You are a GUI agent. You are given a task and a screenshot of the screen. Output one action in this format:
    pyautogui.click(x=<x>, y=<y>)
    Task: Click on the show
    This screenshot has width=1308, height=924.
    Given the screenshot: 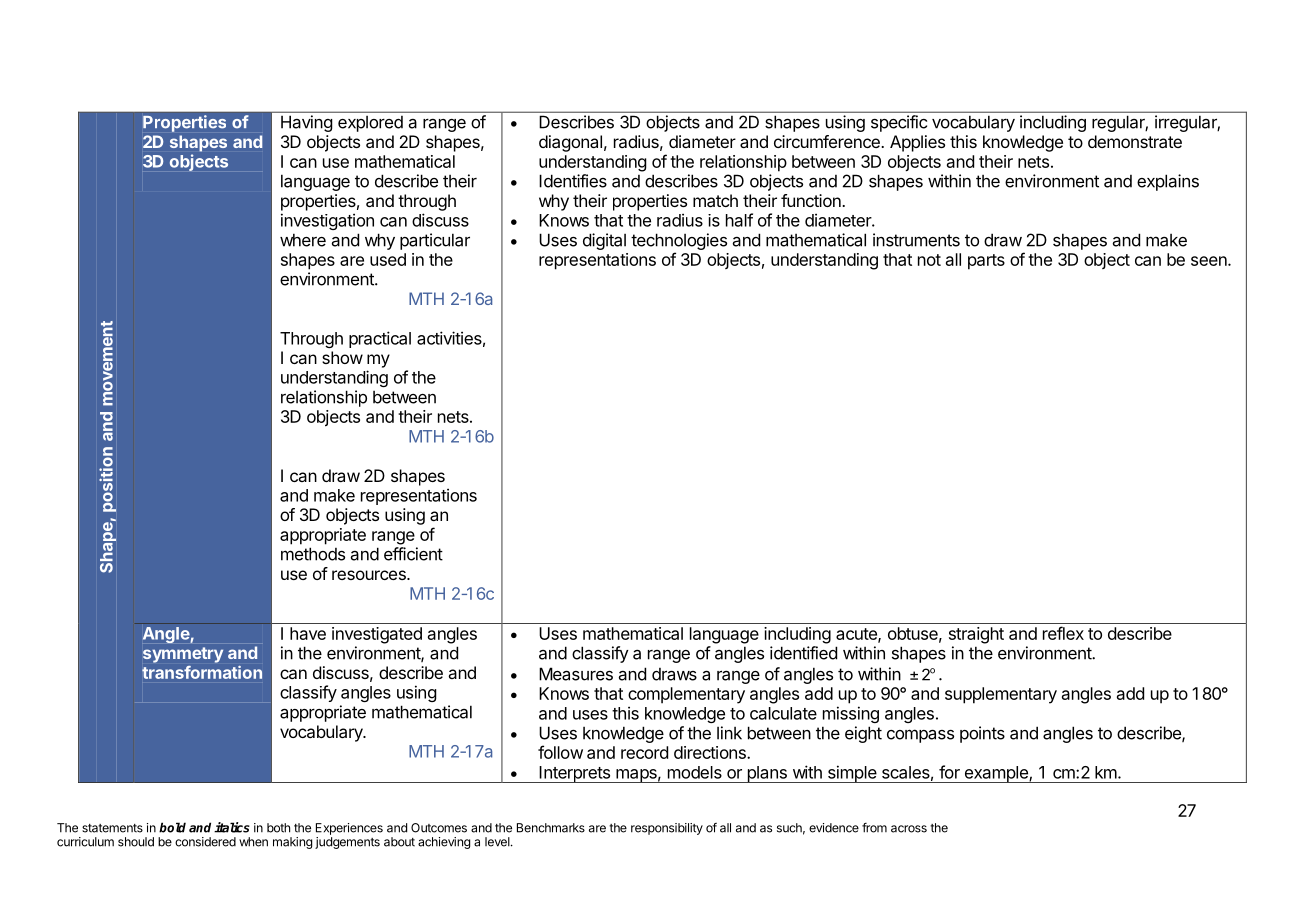 What is the action you would take?
    pyautogui.click(x=342, y=357)
